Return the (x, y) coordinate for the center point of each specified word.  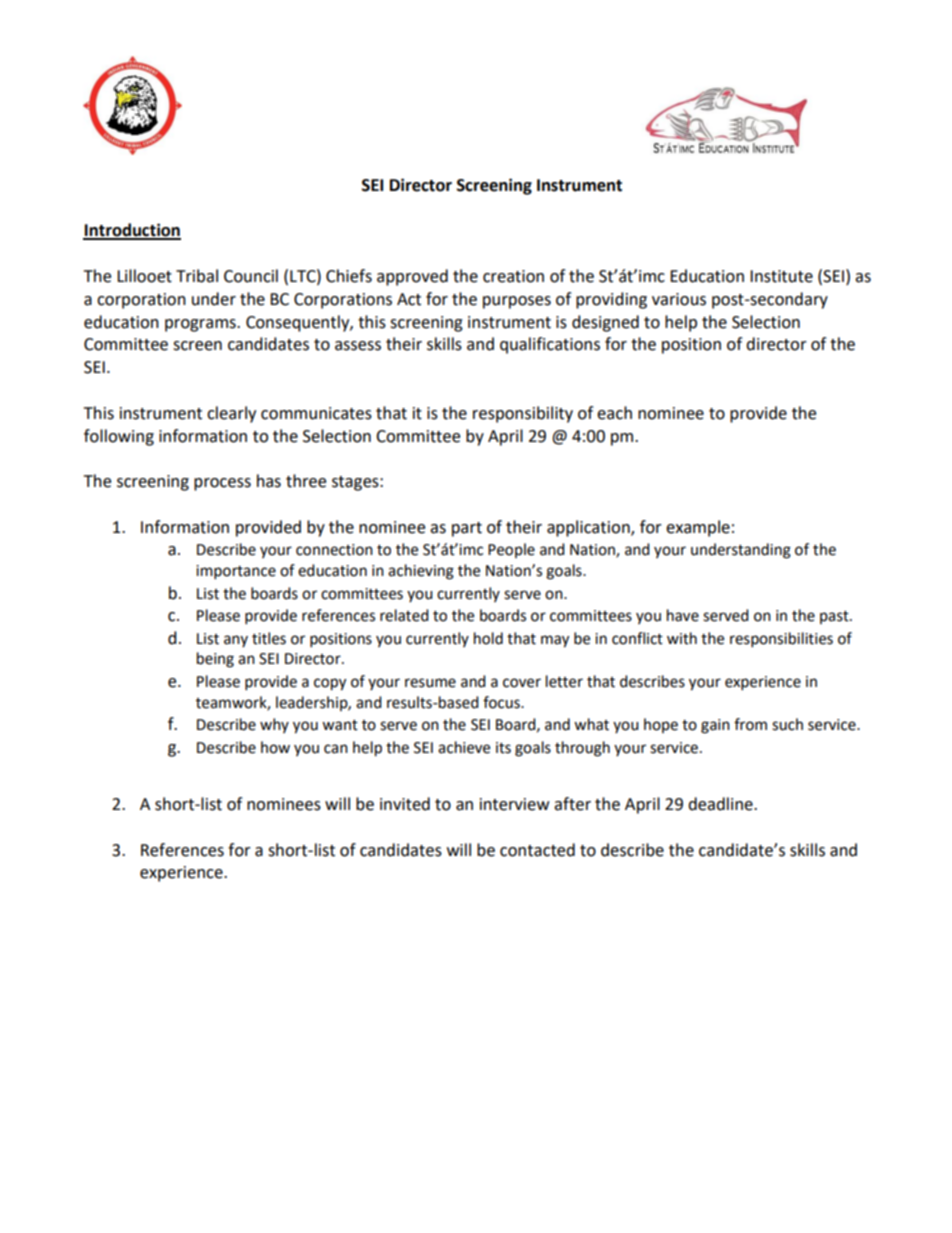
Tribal (197, 276)
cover (522, 683)
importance (236, 572)
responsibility (523, 414)
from (750, 724)
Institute (781, 276)
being (215, 660)
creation (513, 276)
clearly (231, 414)
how (275, 747)
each (614, 413)
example (698, 528)
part (467, 529)
